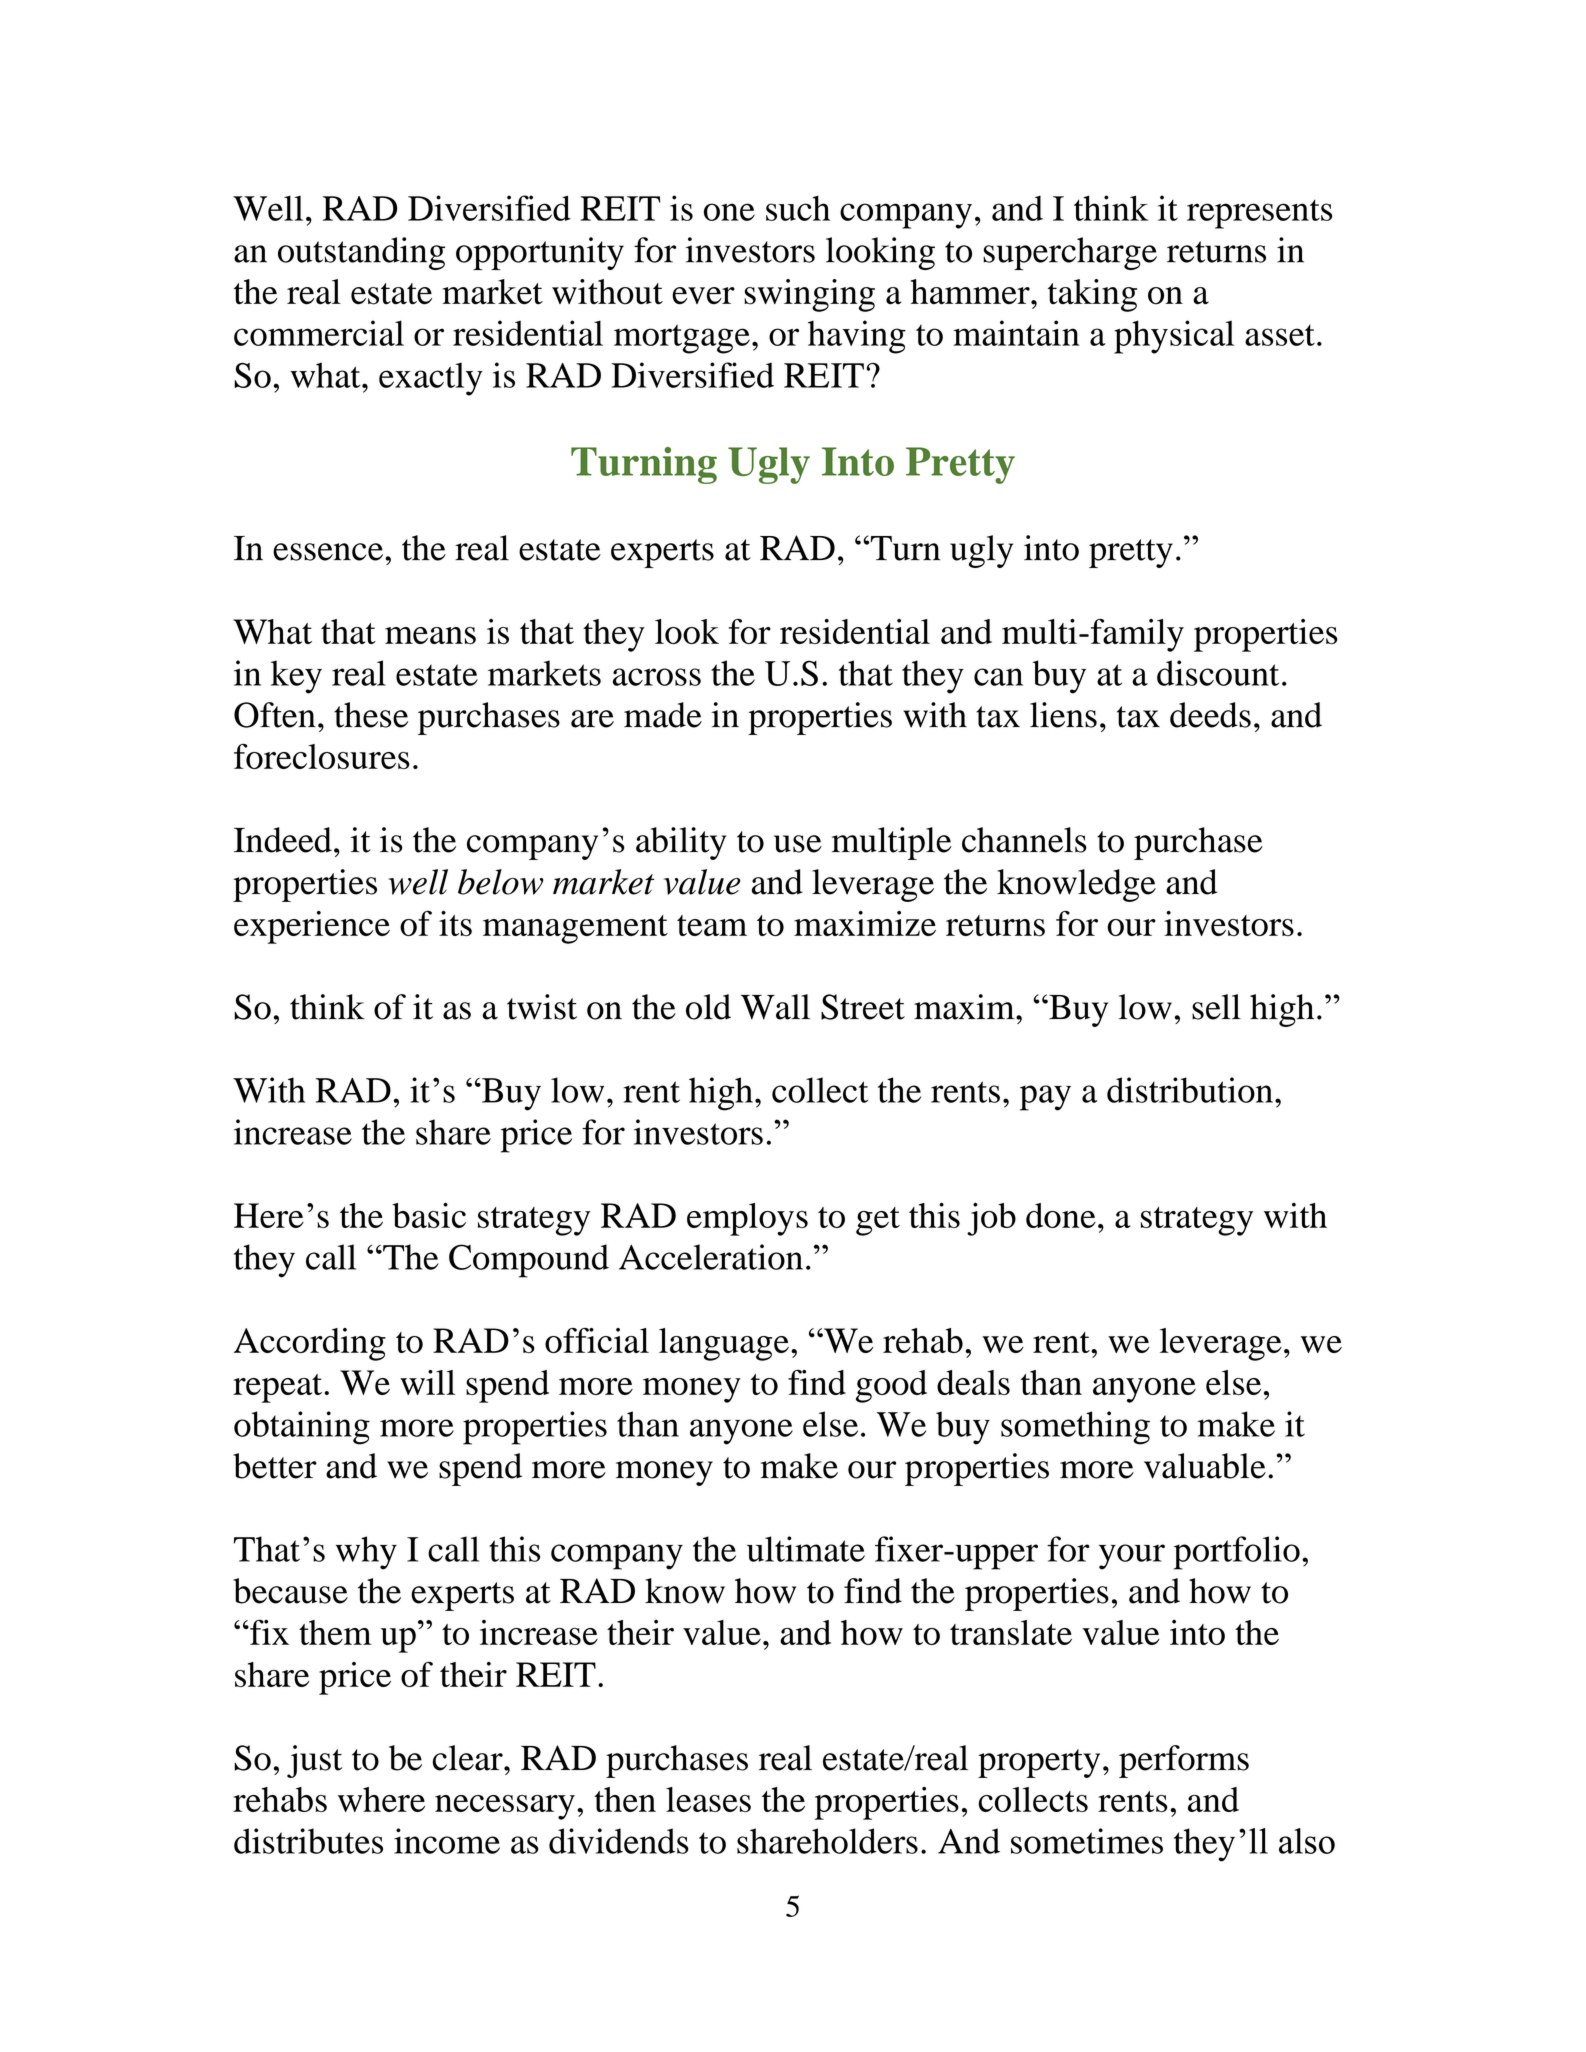 The image size is (1586, 2052). Describe the element at coordinates (447, 1841) in the screenshot. I see `income` at that location.
